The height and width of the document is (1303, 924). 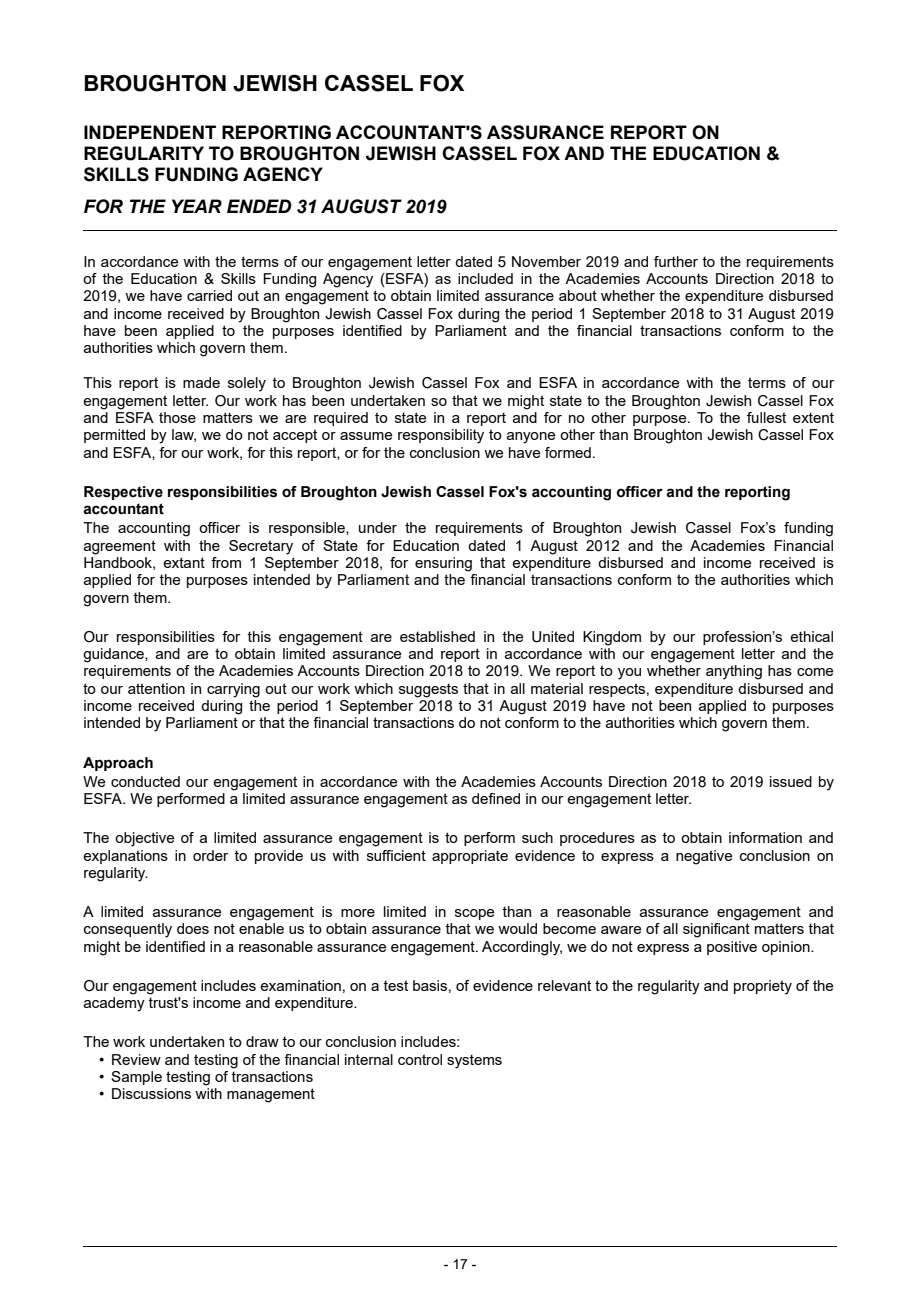 I want to click on established, so click(x=437, y=636).
